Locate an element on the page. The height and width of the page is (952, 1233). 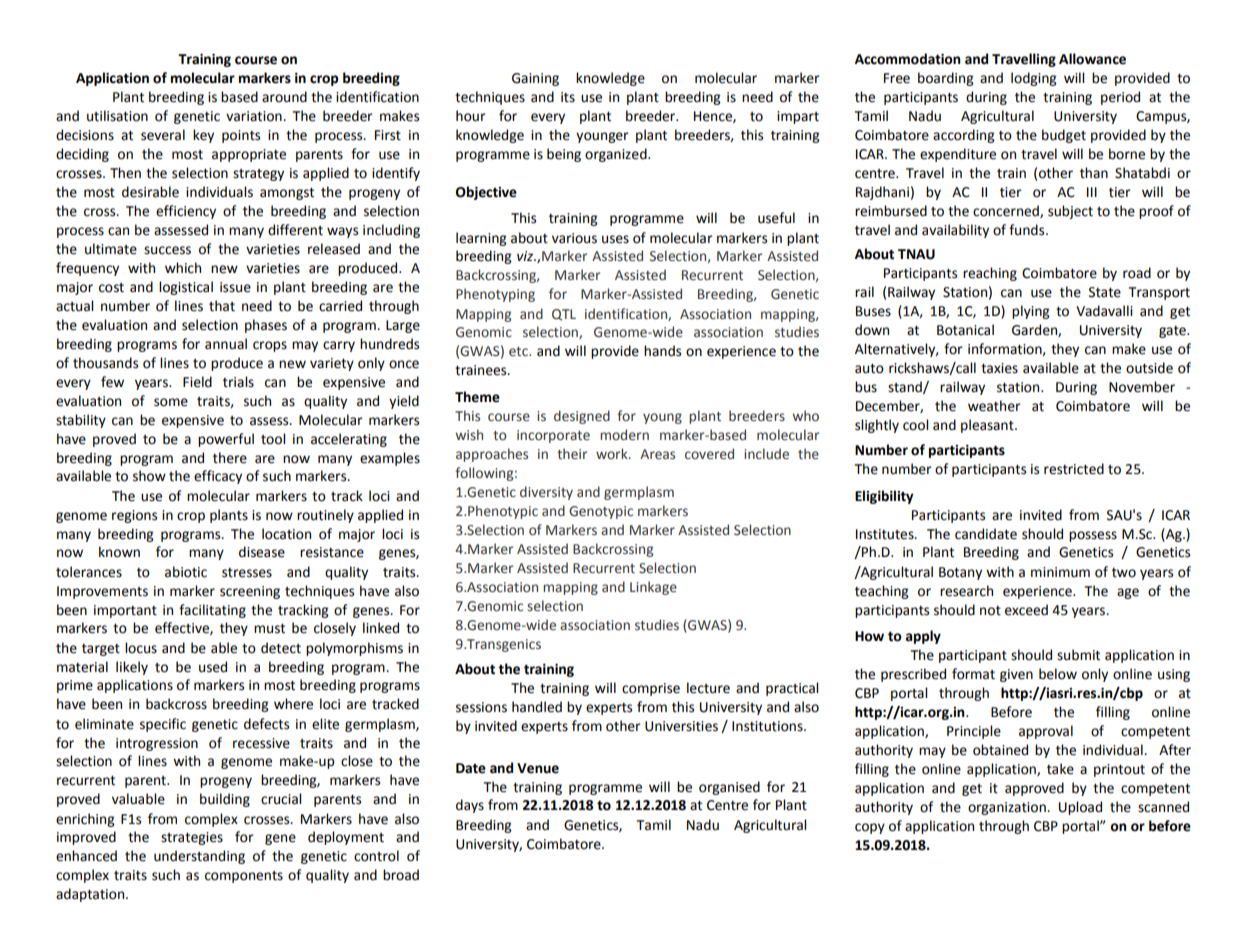
Gaining is located at coordinates (535, 79).
